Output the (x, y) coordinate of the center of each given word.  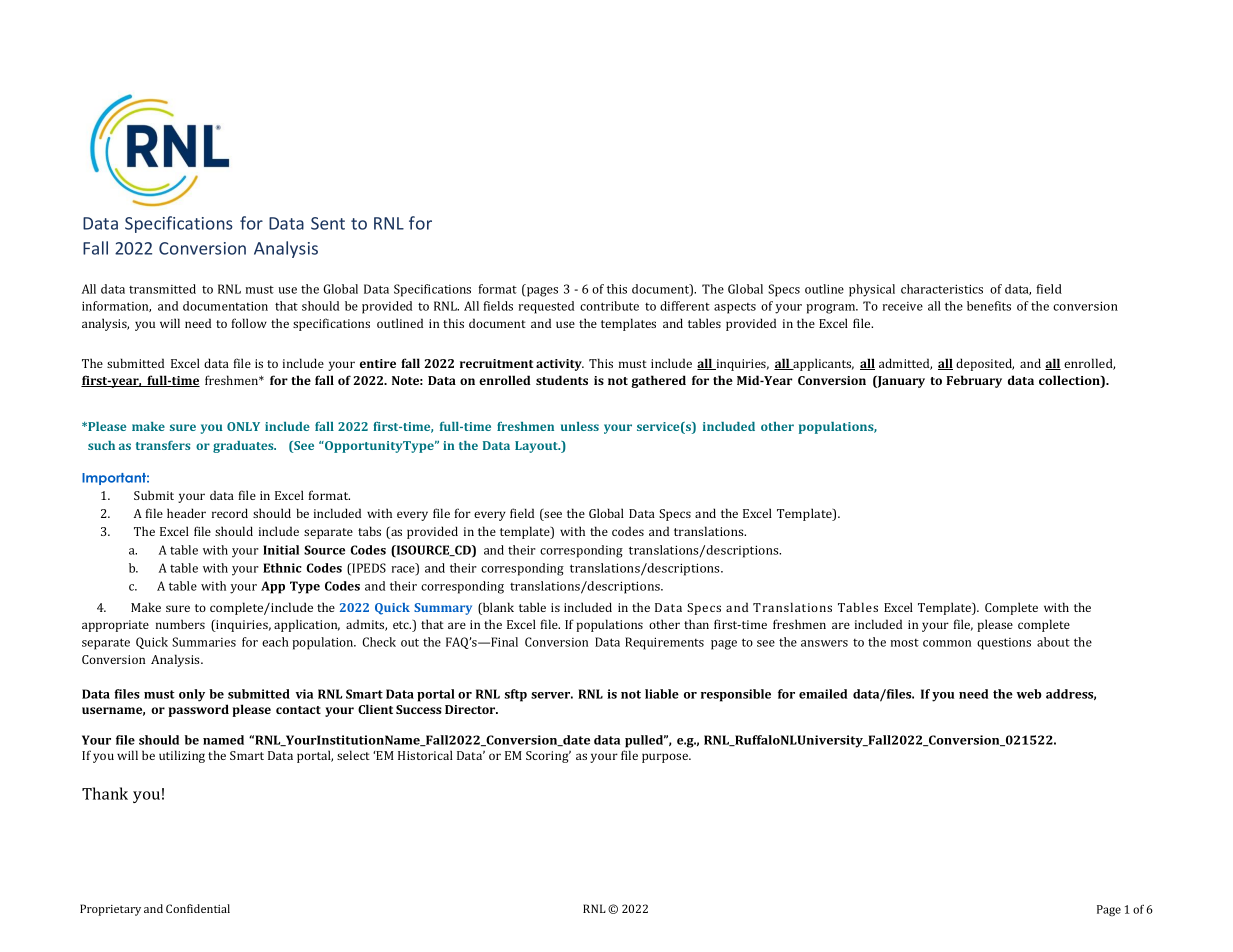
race (404, 570)
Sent (328, 223)
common (947, 643)
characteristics (942, 289)
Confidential (198, 908)
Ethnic (282, 568)
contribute (609, 306)
